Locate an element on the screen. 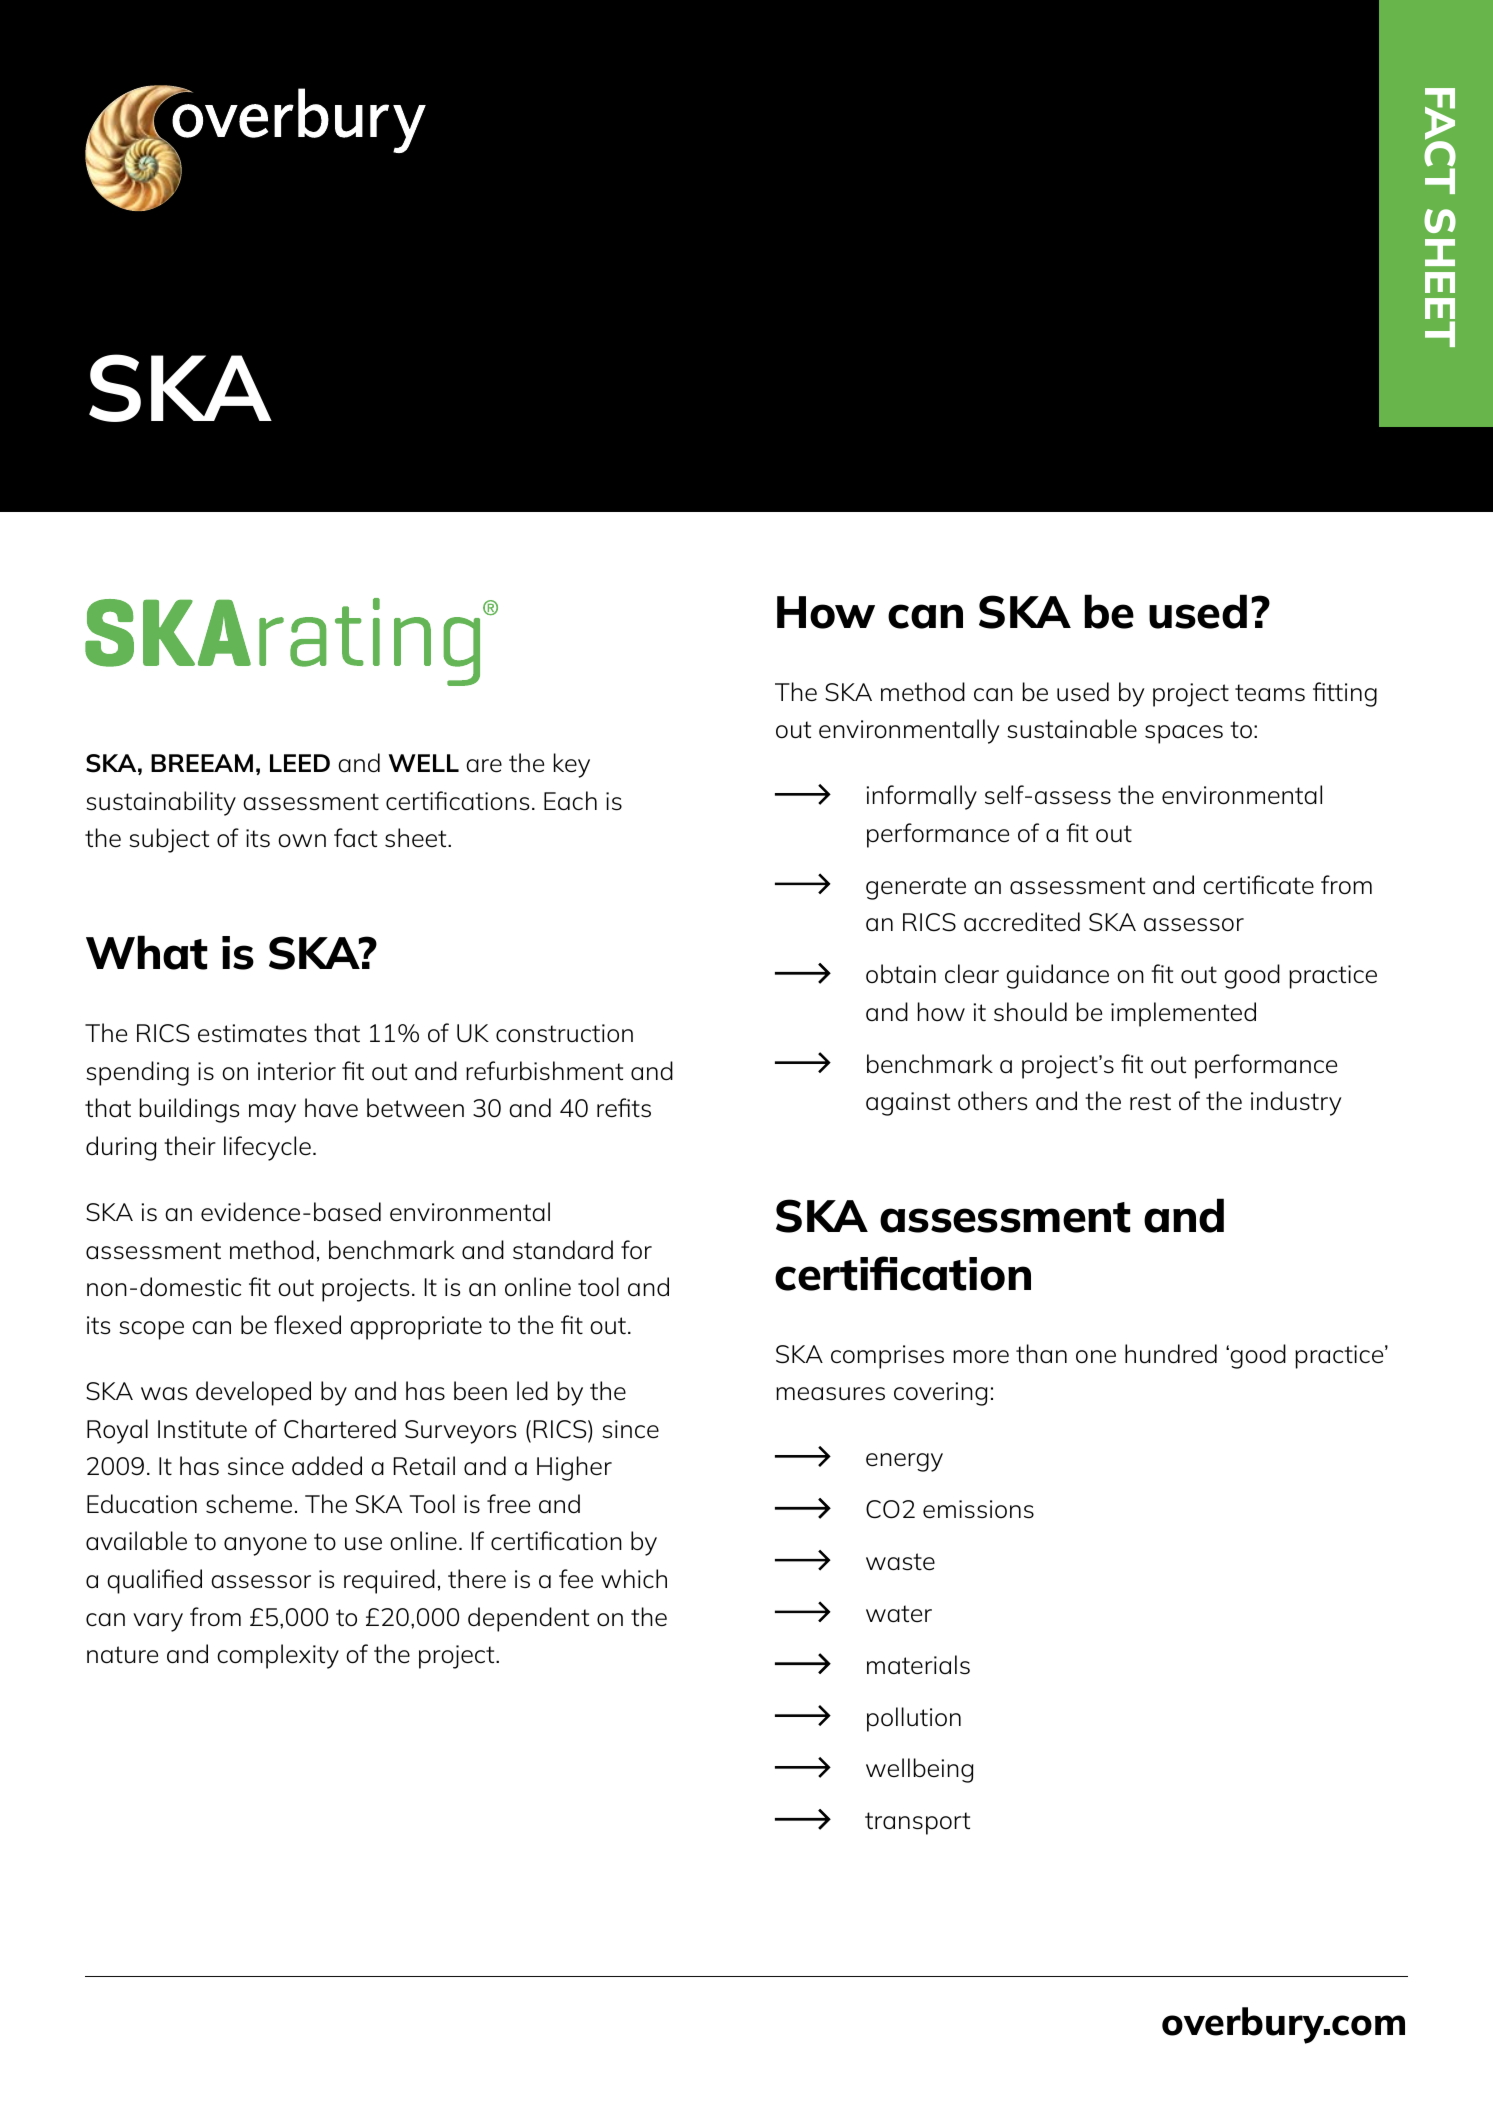  transport is located at coordinates (917, 1823).
